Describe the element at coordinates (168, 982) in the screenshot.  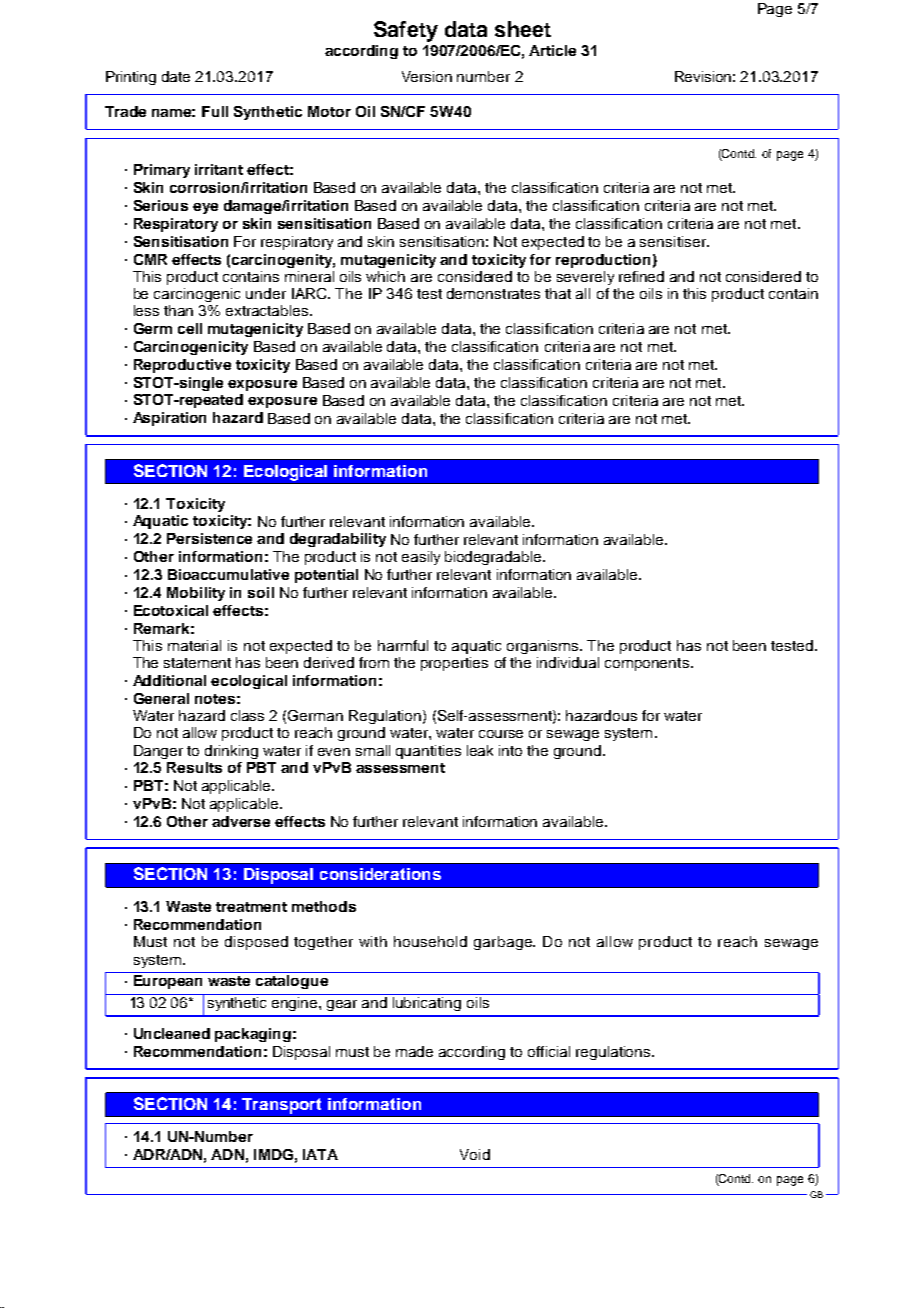
I see `European` at that location.
